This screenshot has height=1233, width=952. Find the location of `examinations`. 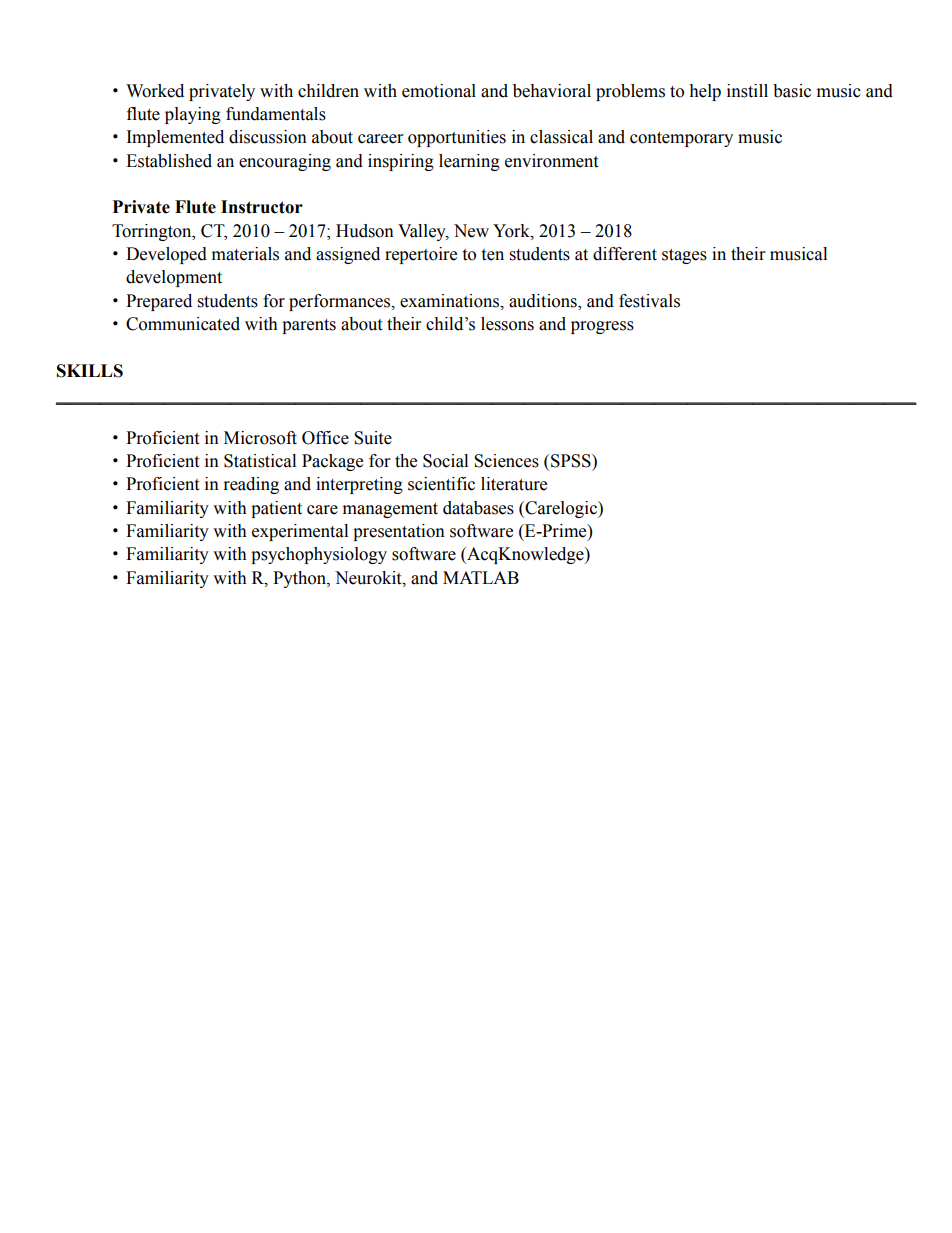

examinations is located at coordinates (451, 301).
